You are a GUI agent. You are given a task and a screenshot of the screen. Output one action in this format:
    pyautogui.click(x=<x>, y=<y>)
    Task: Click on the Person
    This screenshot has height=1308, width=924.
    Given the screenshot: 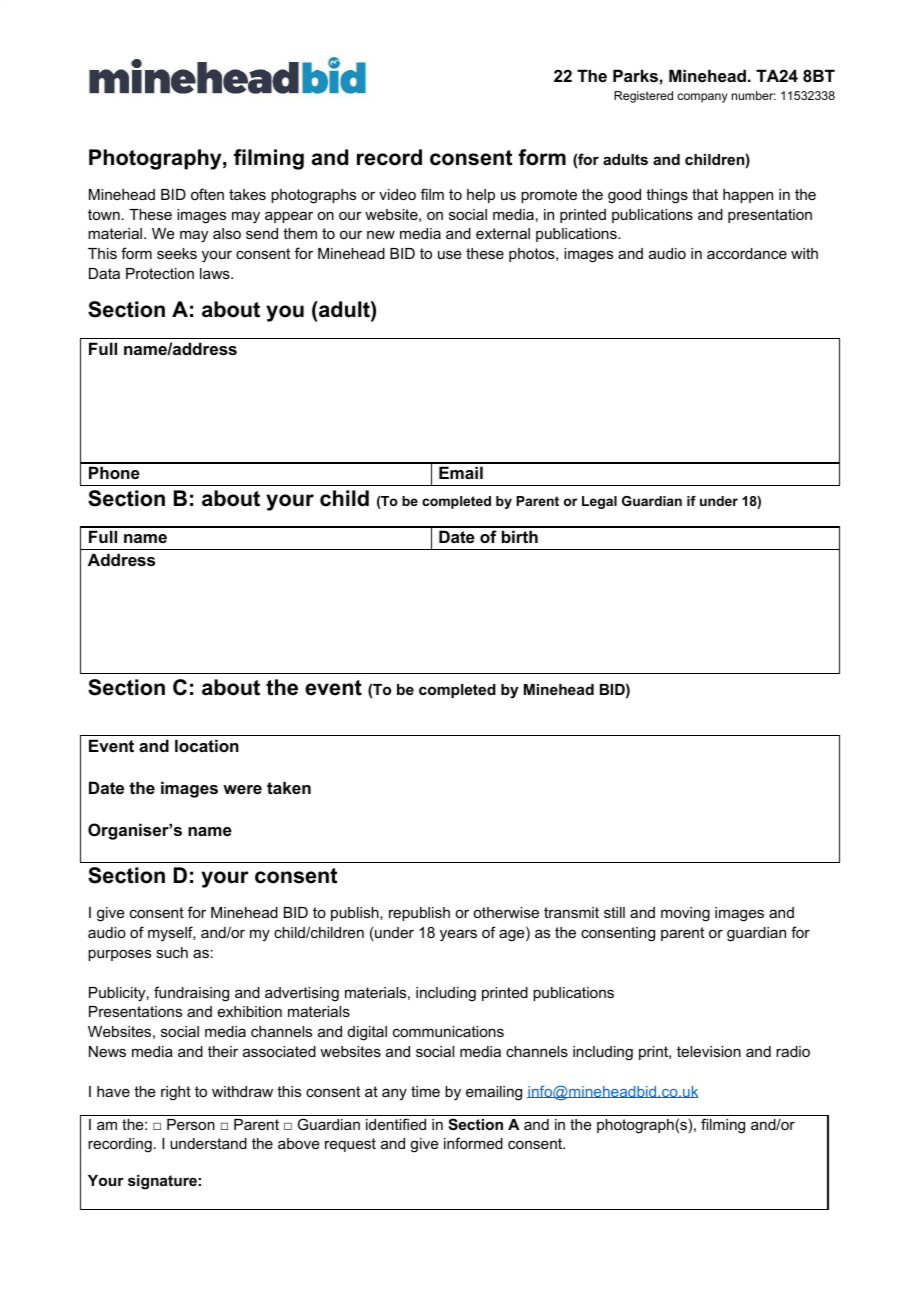 What is the action you would take?
    pyautogui.click(x=191, y=1124)
